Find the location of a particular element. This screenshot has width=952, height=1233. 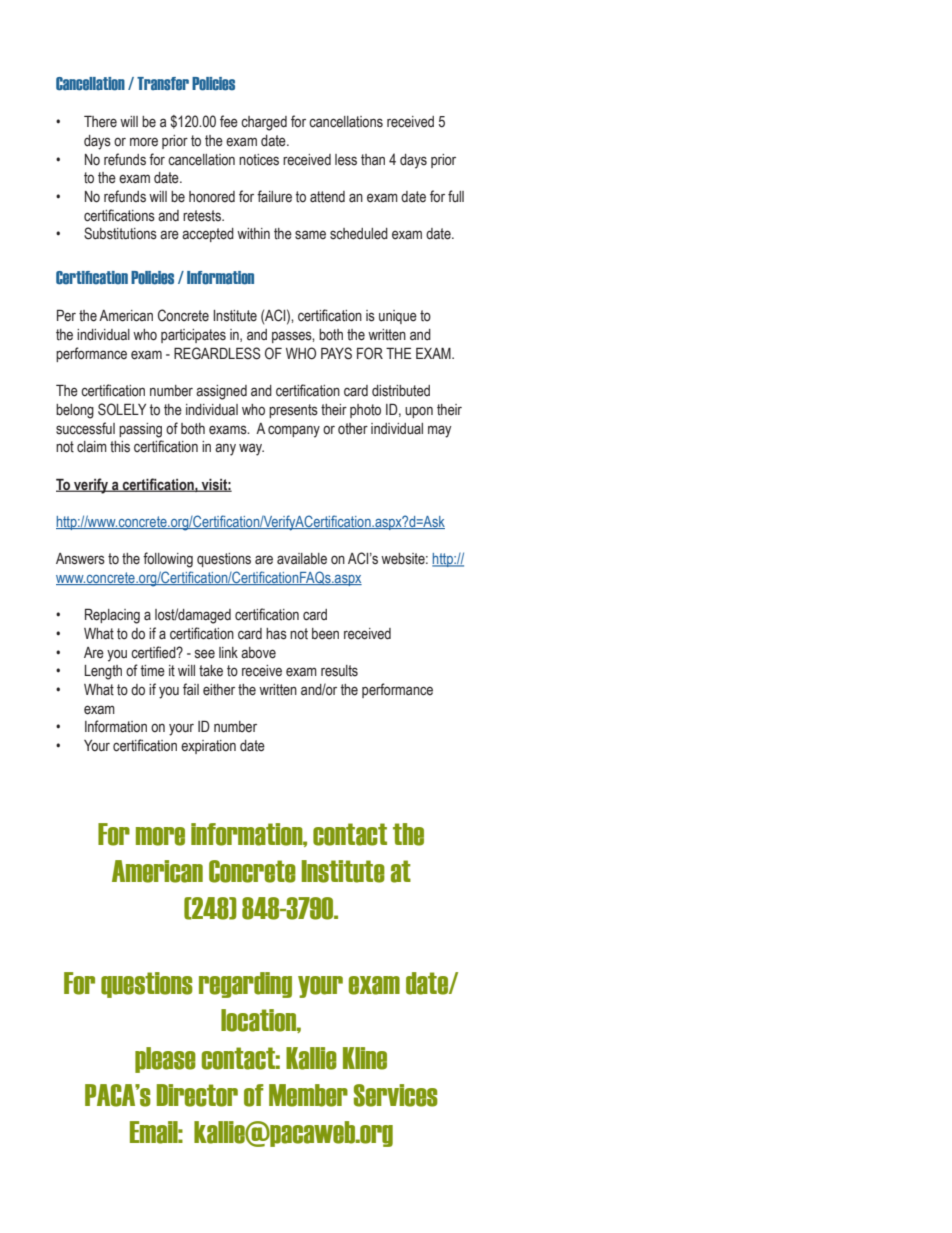

Replacing is located at coordinates (112, 616).
